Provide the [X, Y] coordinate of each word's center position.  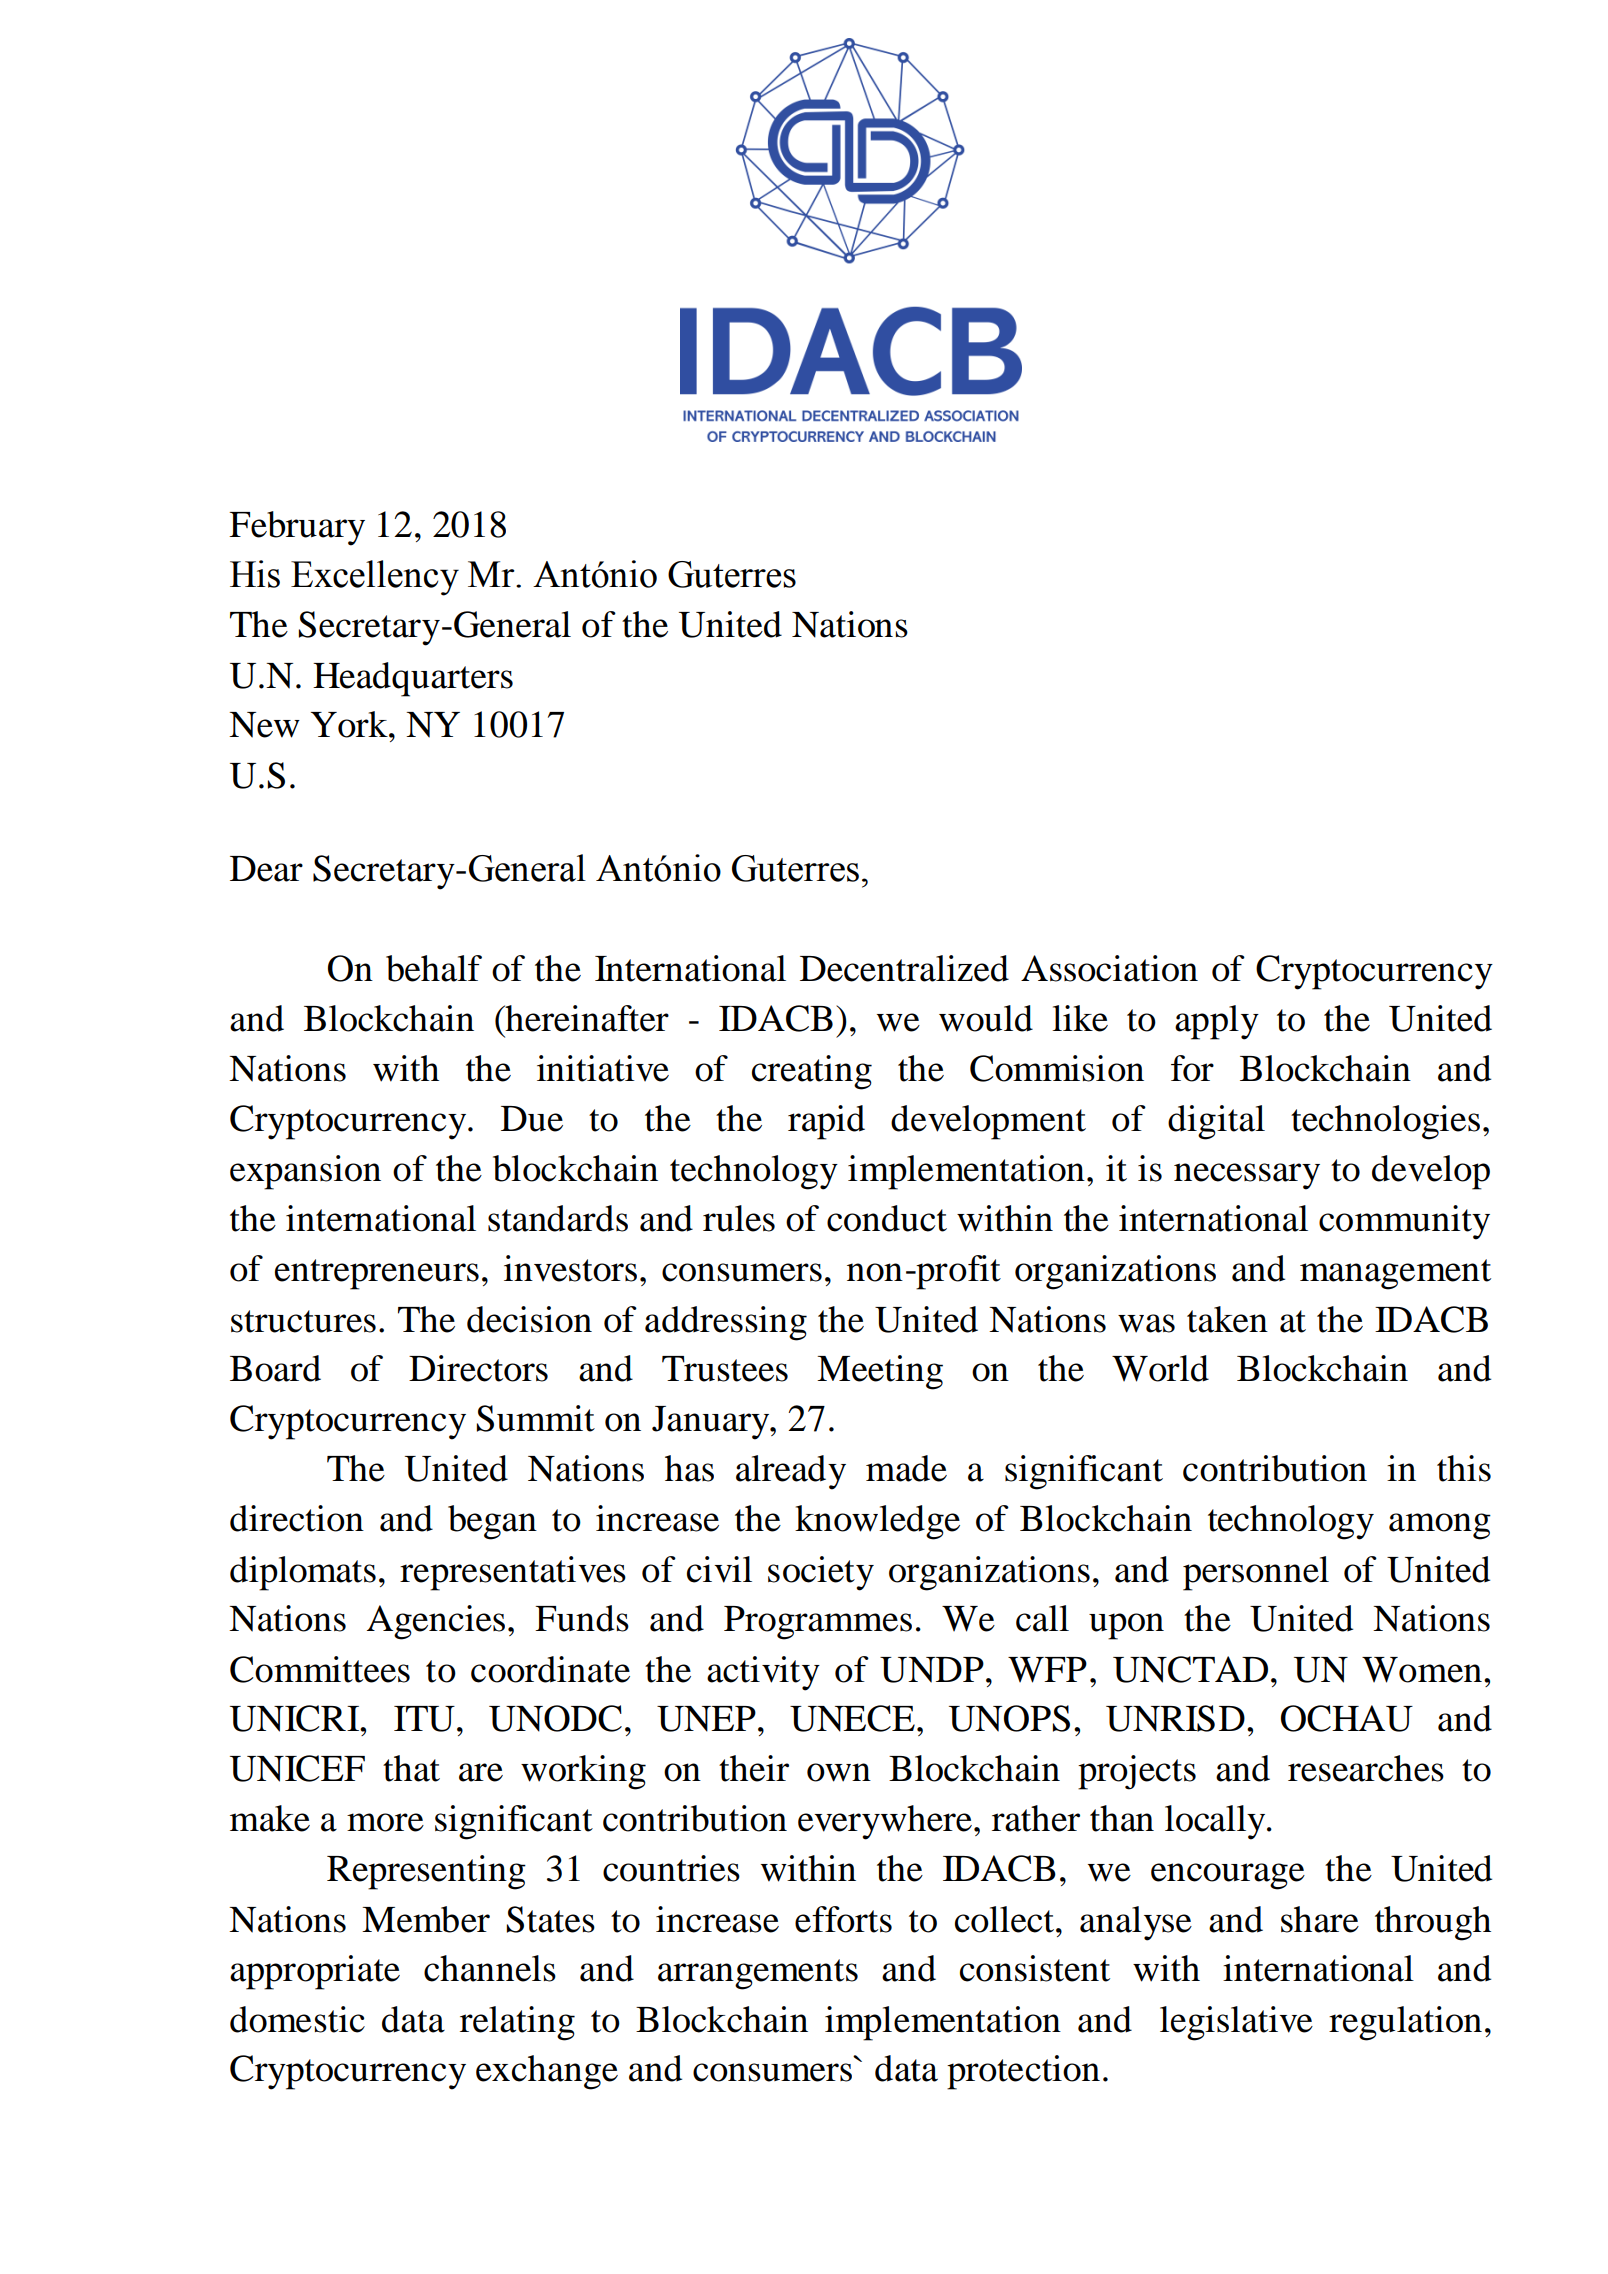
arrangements [758, 1974]
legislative [1236, 2023]
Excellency [375, 578]
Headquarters [413, 679]
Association [1109, 968]
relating [517, 2023]
